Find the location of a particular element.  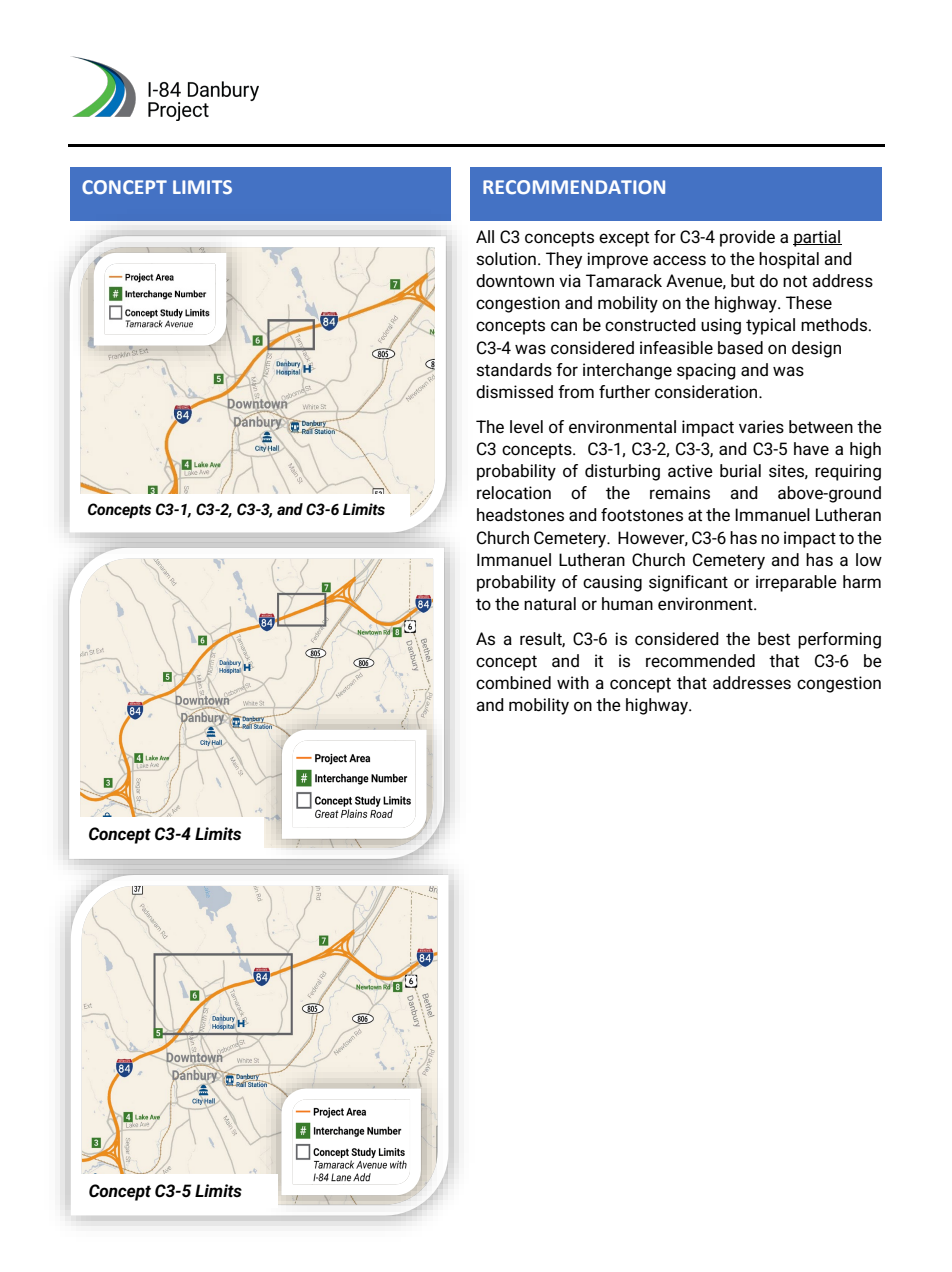

downtown is located at coordinates (515, 280).
